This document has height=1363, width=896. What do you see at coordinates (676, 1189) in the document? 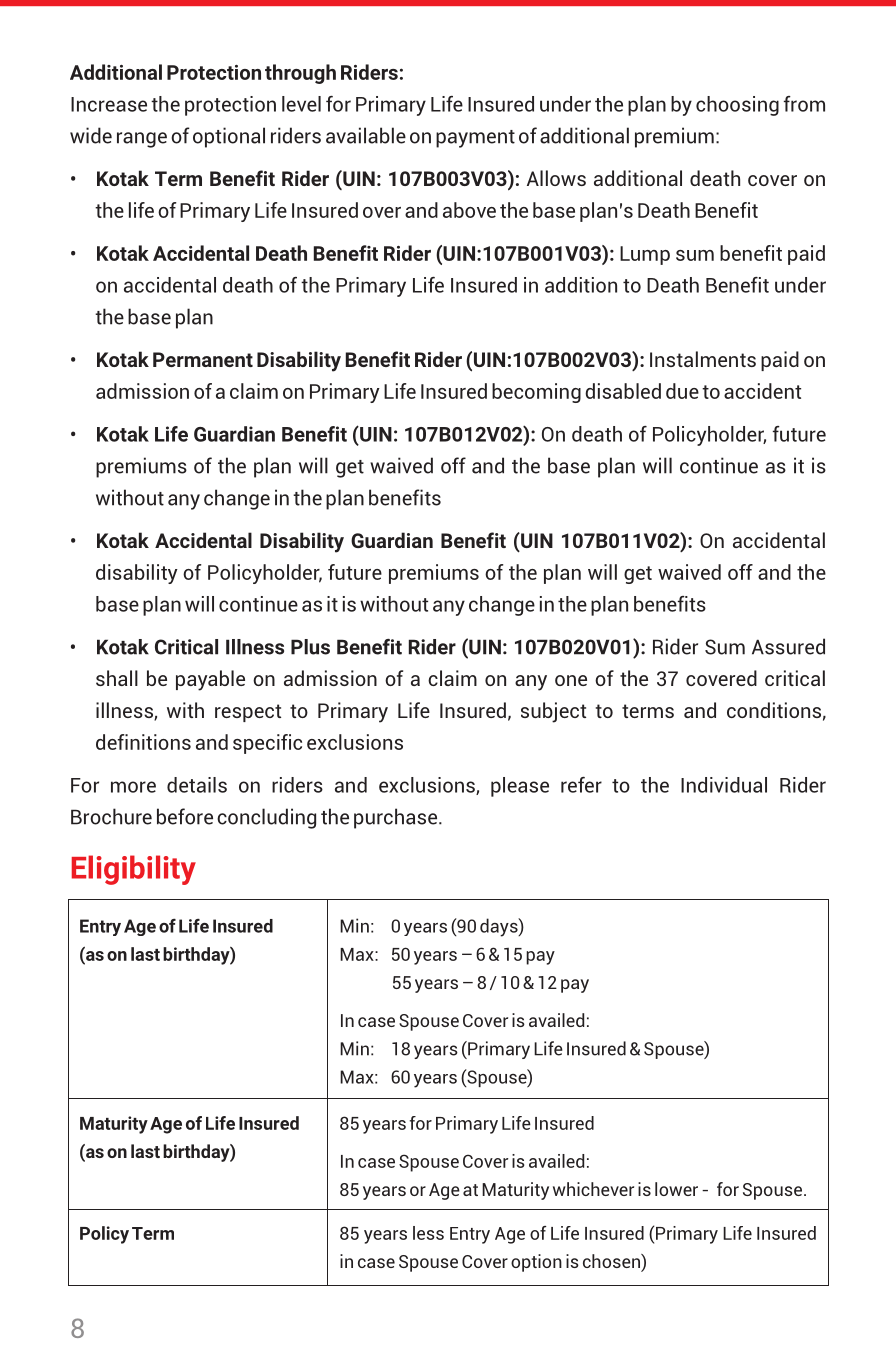
I see `lower` at bounding box center [676, 1189].
